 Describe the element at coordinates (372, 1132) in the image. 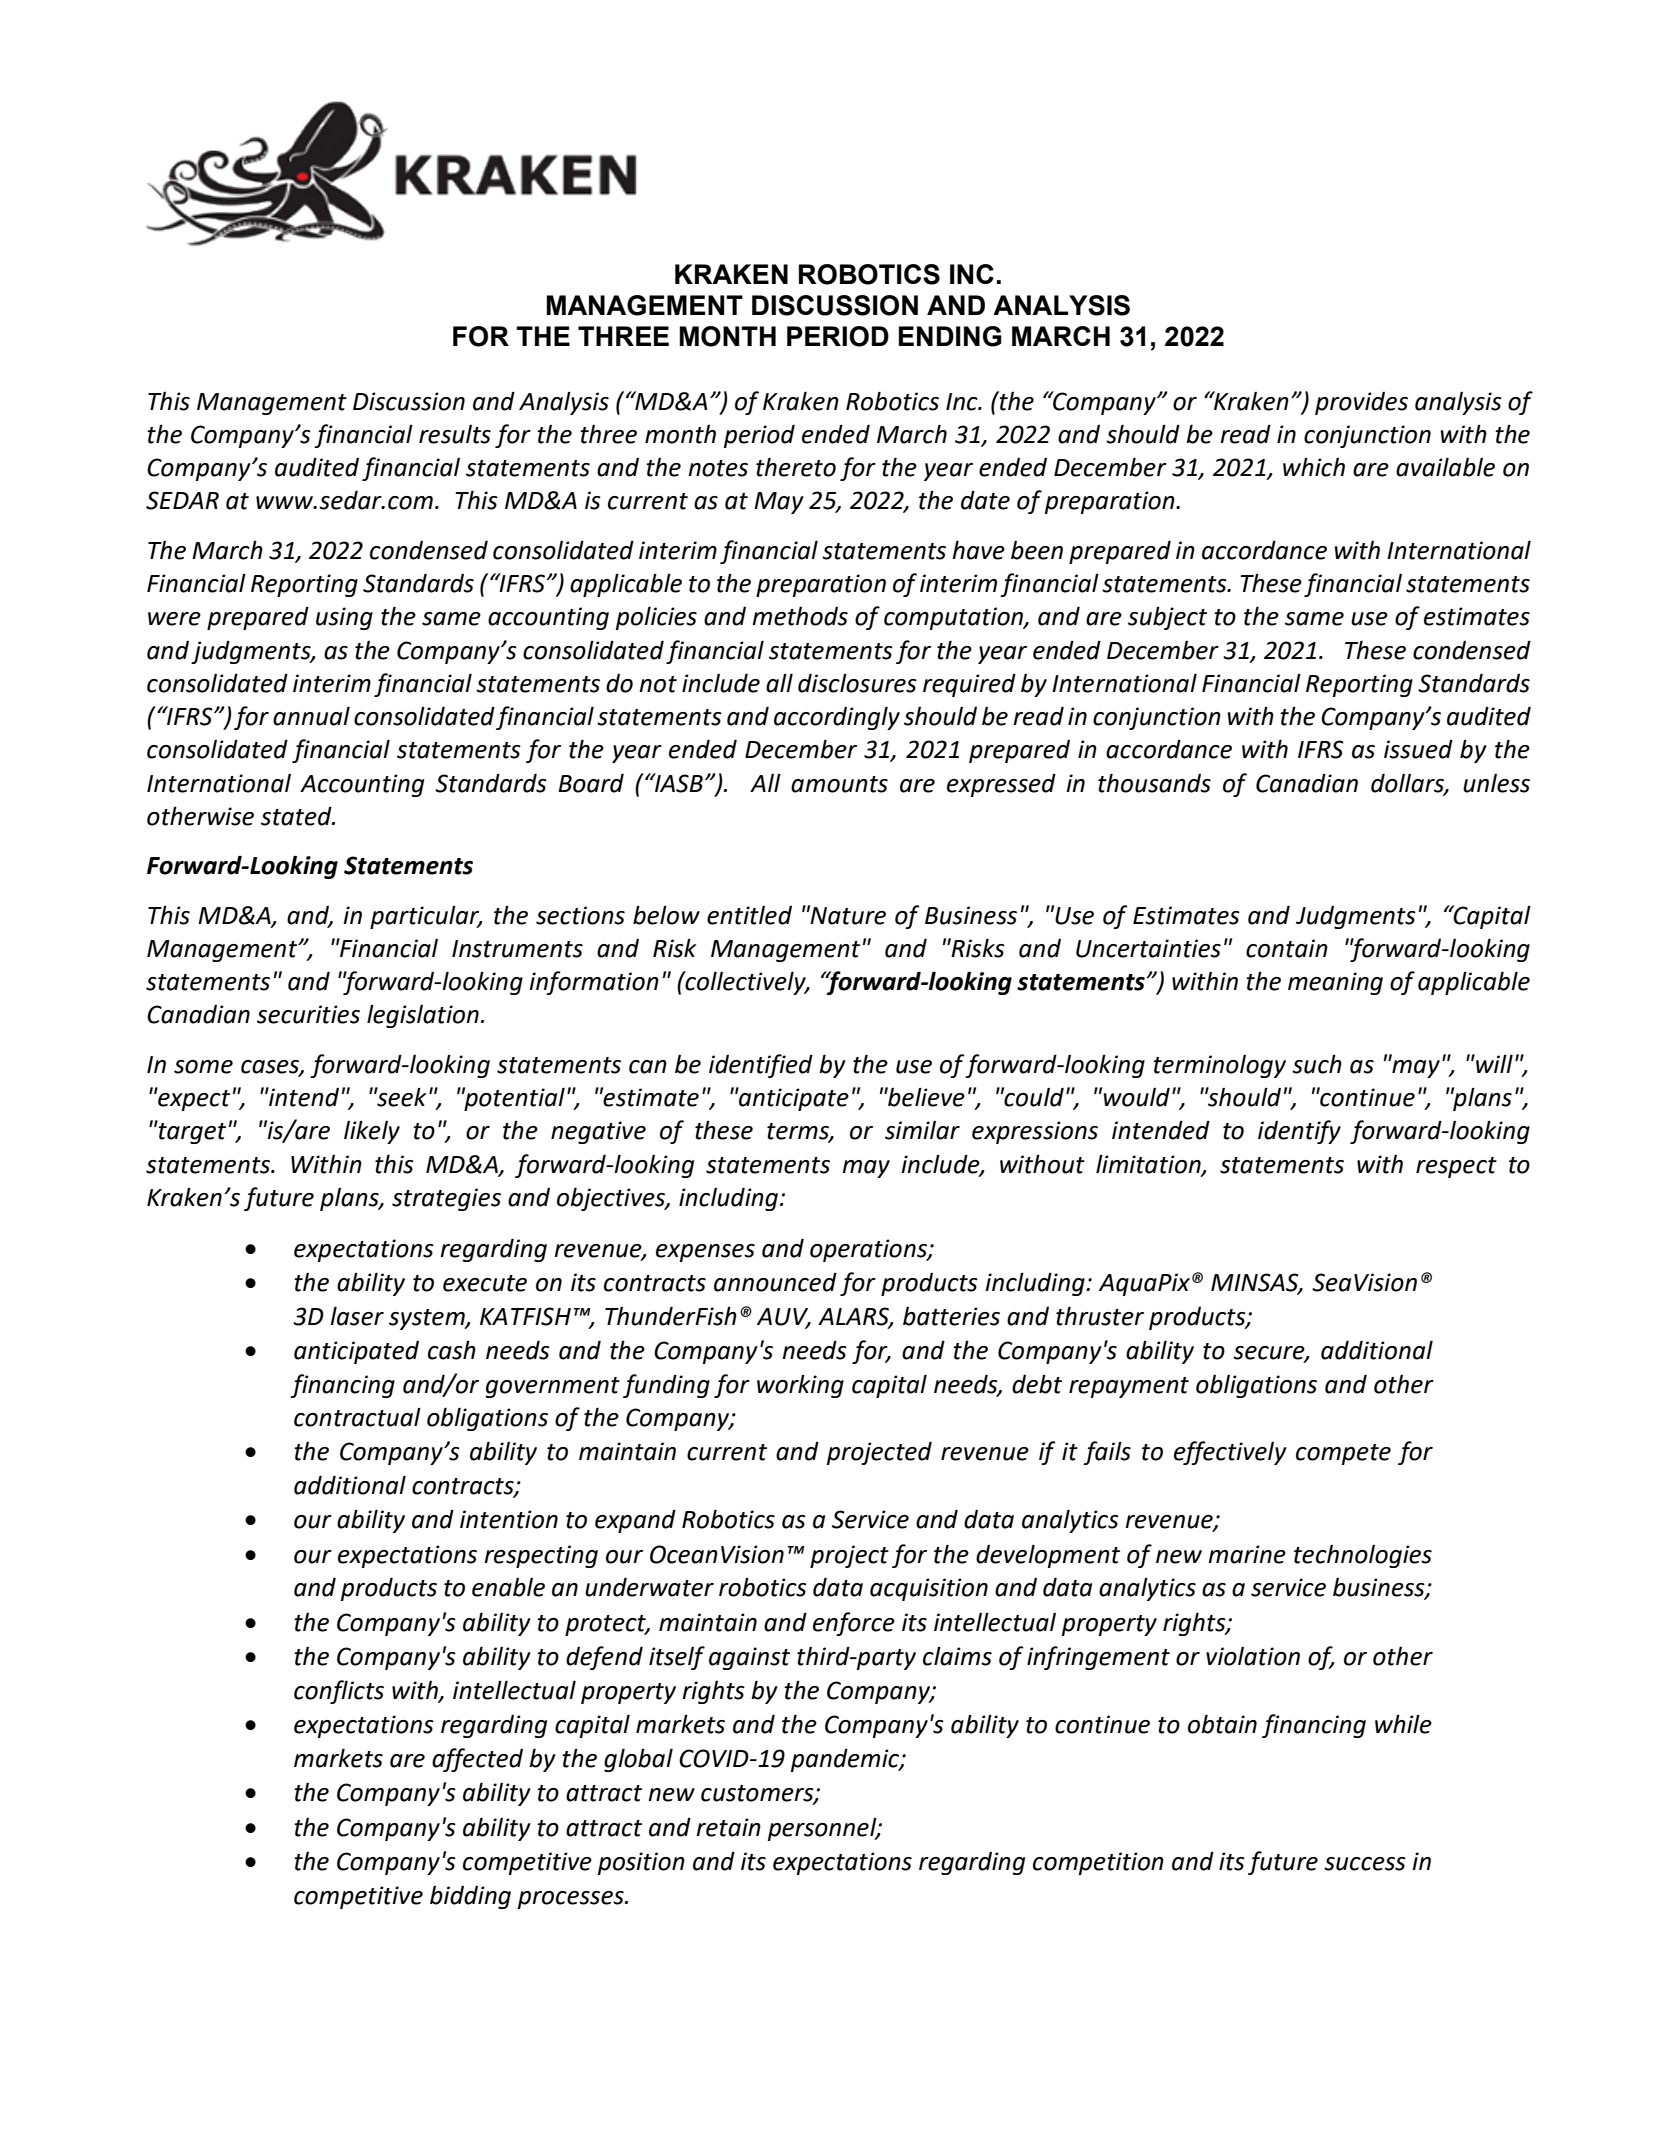

I see `likely` at that location.
